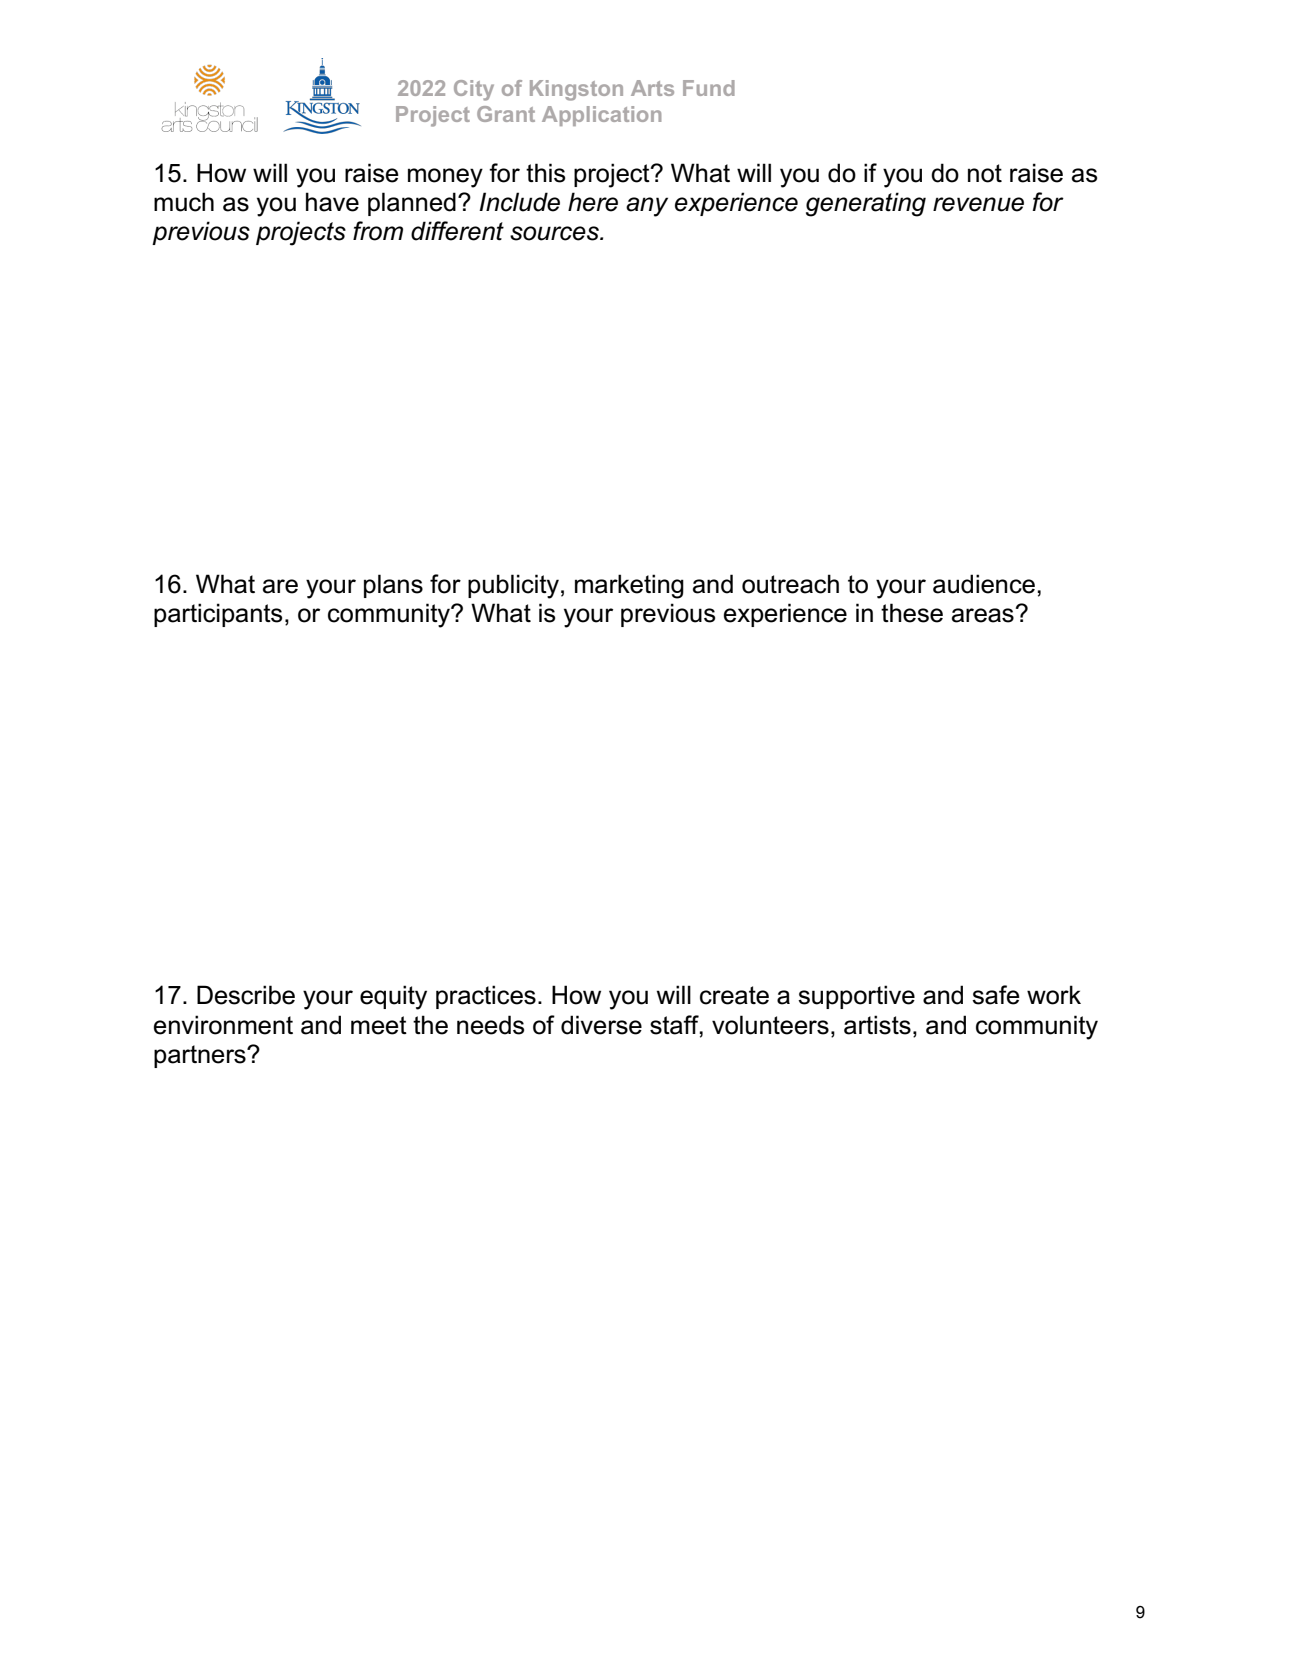  Describe the element at coordinates (332, 202) in the page. I see `have` at that location.
